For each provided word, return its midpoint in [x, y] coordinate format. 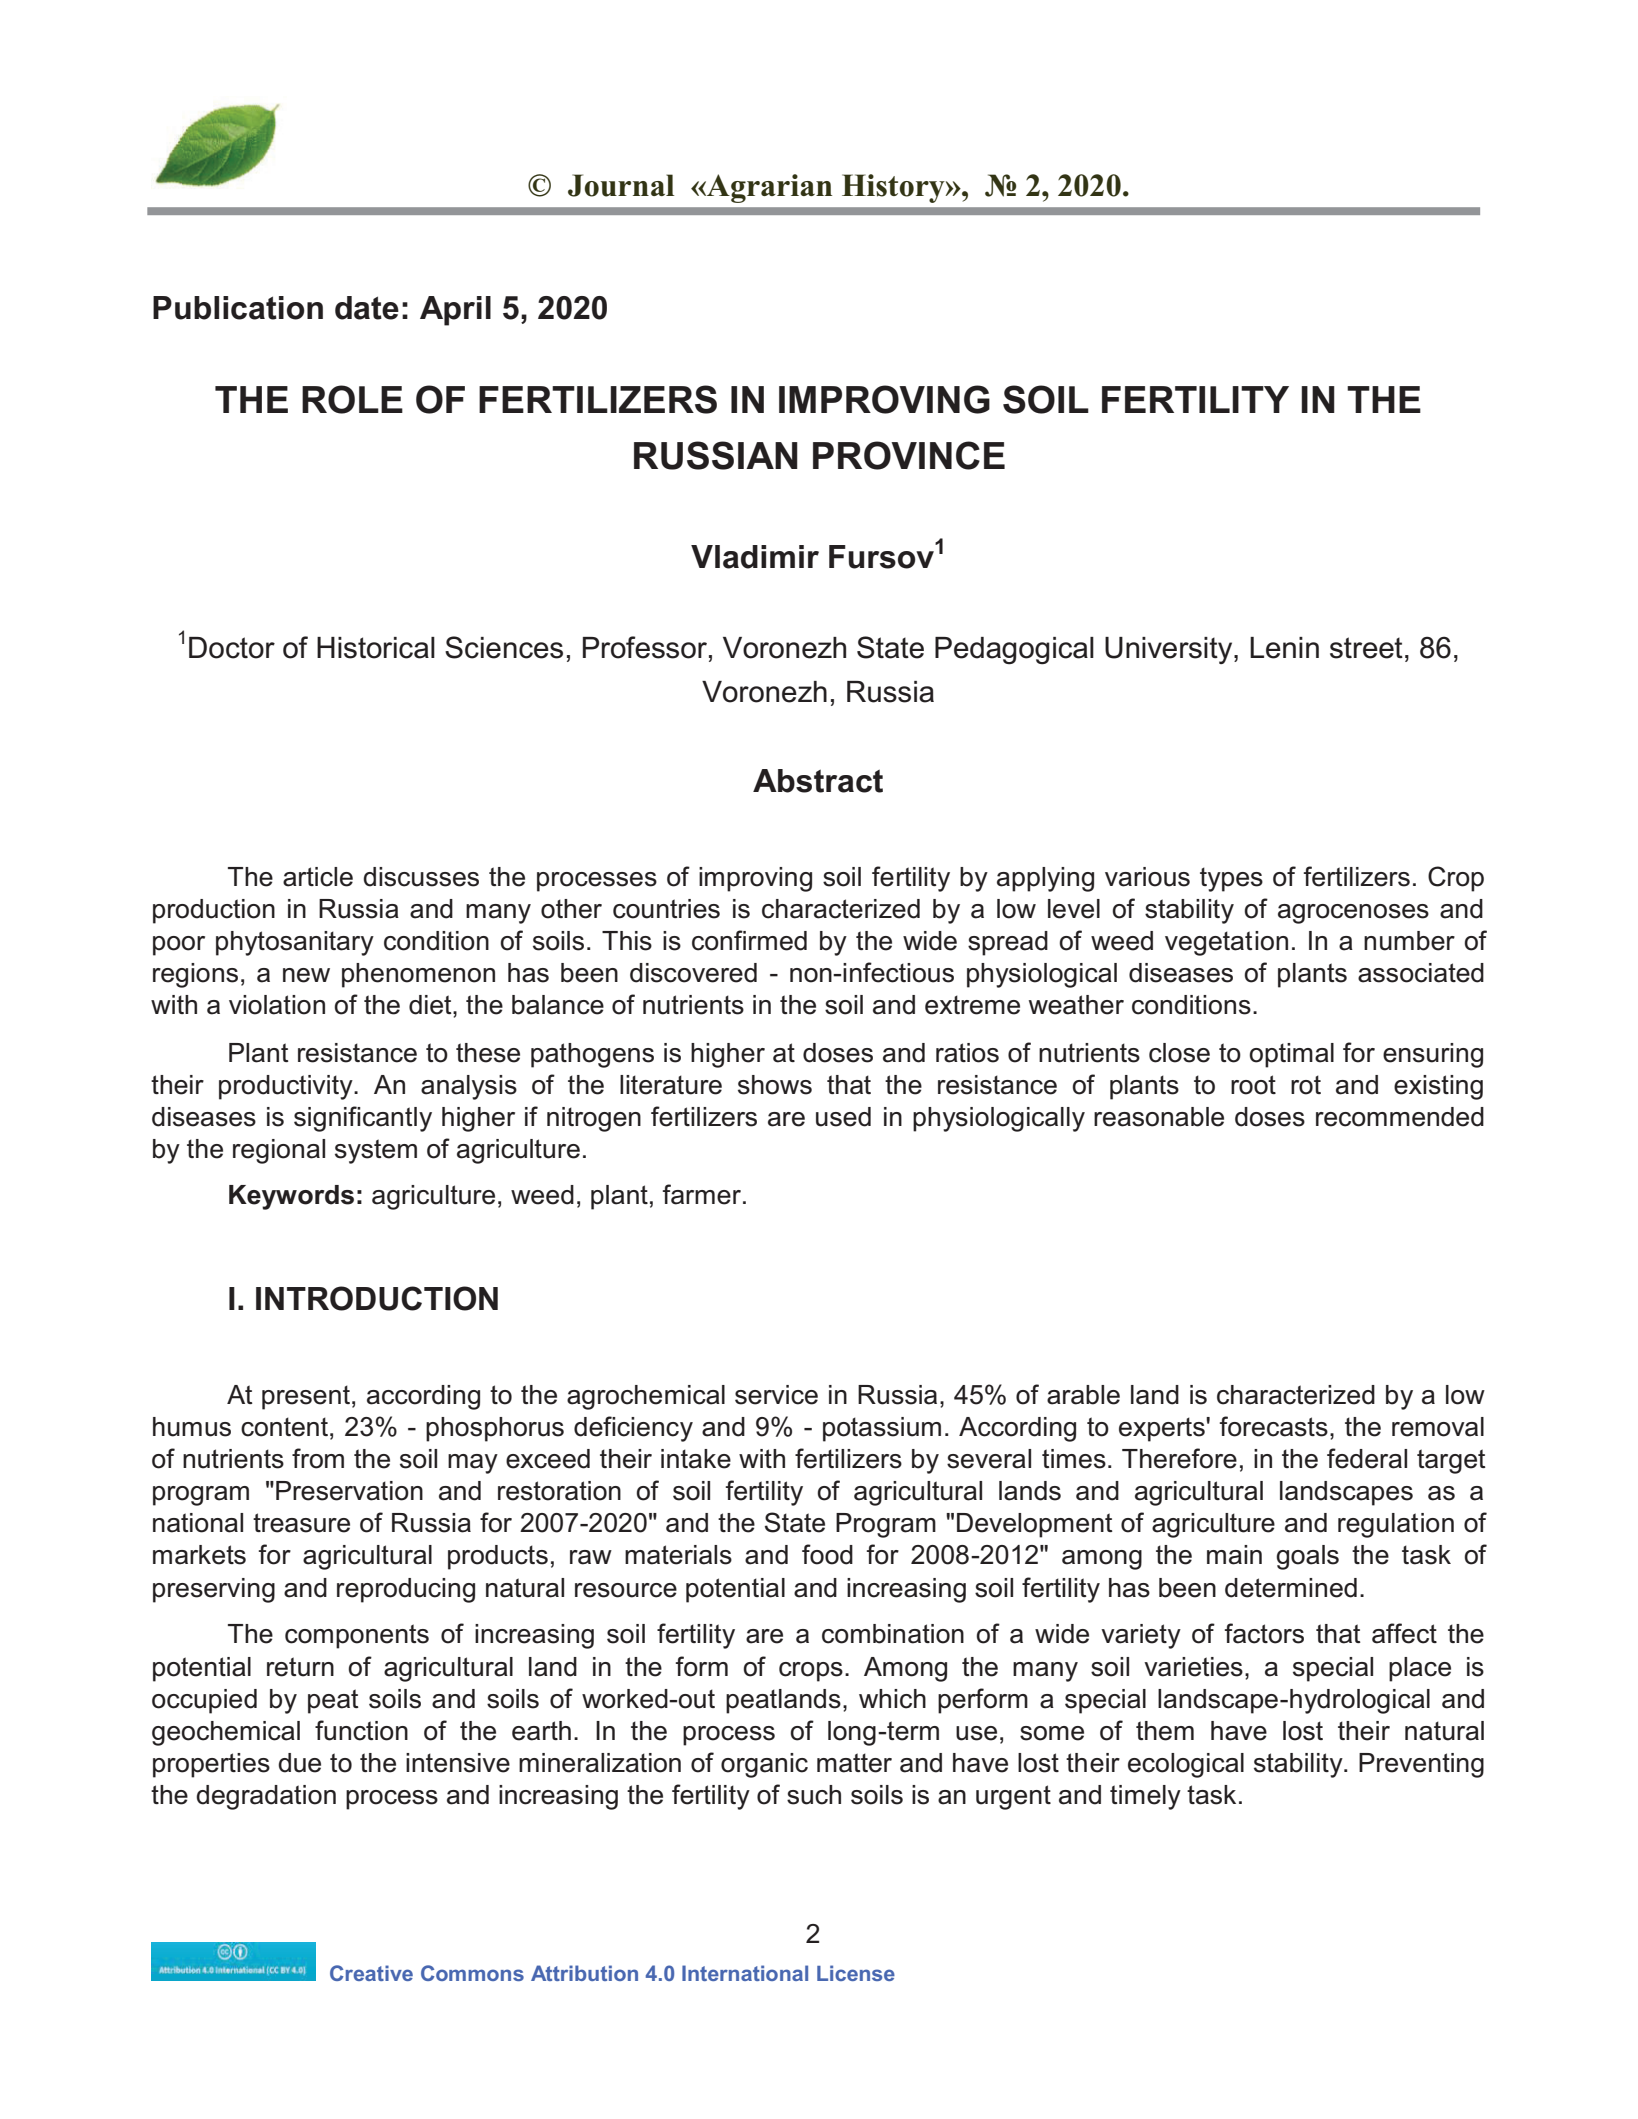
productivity [287, 1087]
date [367, 308]
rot [1306, 1085]
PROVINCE [909, 455]
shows [775, 1085]
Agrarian [768, 188]
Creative [371, 1973]
